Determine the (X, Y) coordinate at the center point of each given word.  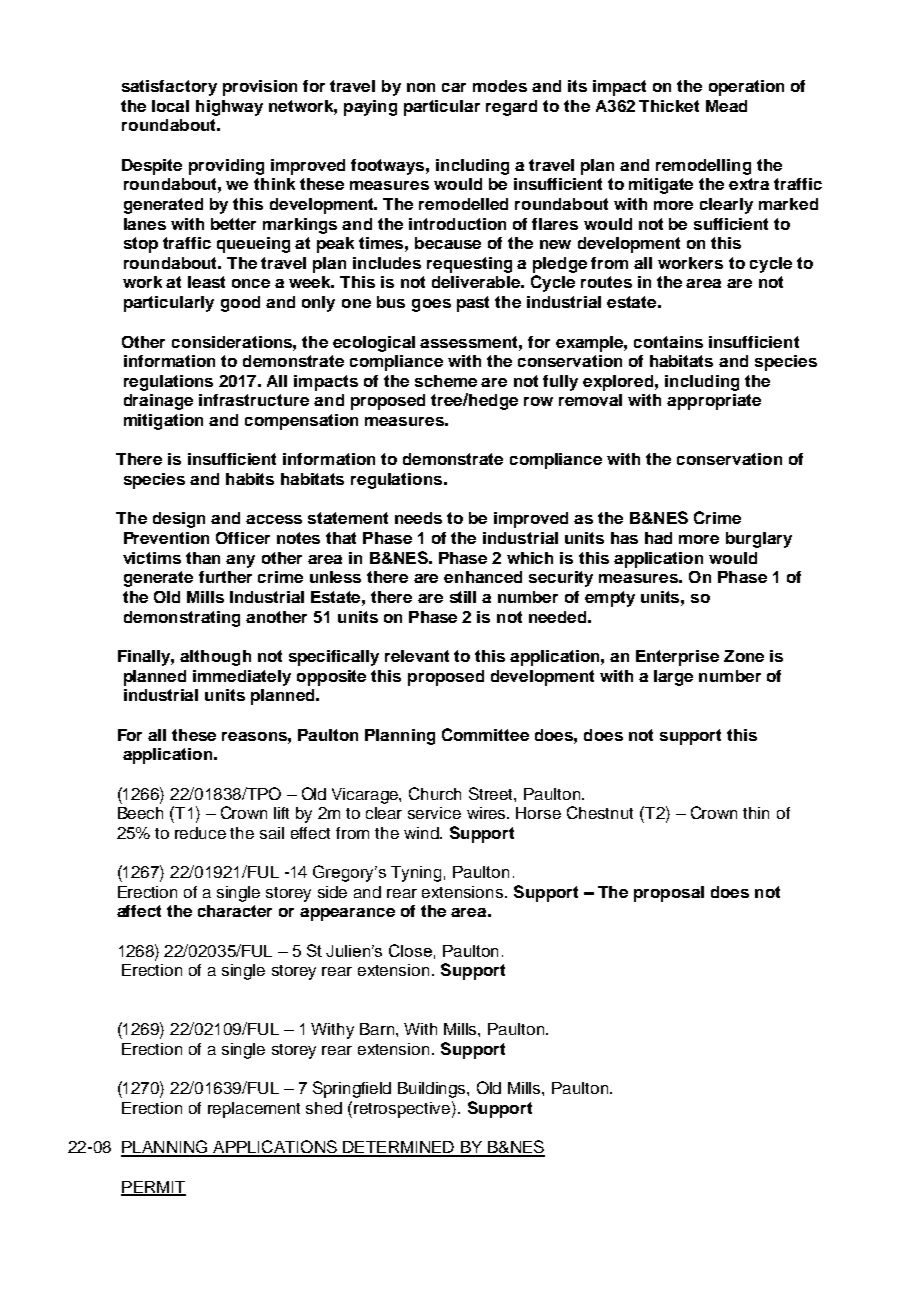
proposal (669, 894)
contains (668, 342)
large (673, 678)
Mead (726, 106)
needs (418, 518)
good (240, 304)
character (235, 911)
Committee (485, 734)
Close (410, 950)
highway (229, 108)
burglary (759, 540)
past (473, 304)
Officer (243, 538)
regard (511, 108)
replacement (254, 1110)
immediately (242, 678)
